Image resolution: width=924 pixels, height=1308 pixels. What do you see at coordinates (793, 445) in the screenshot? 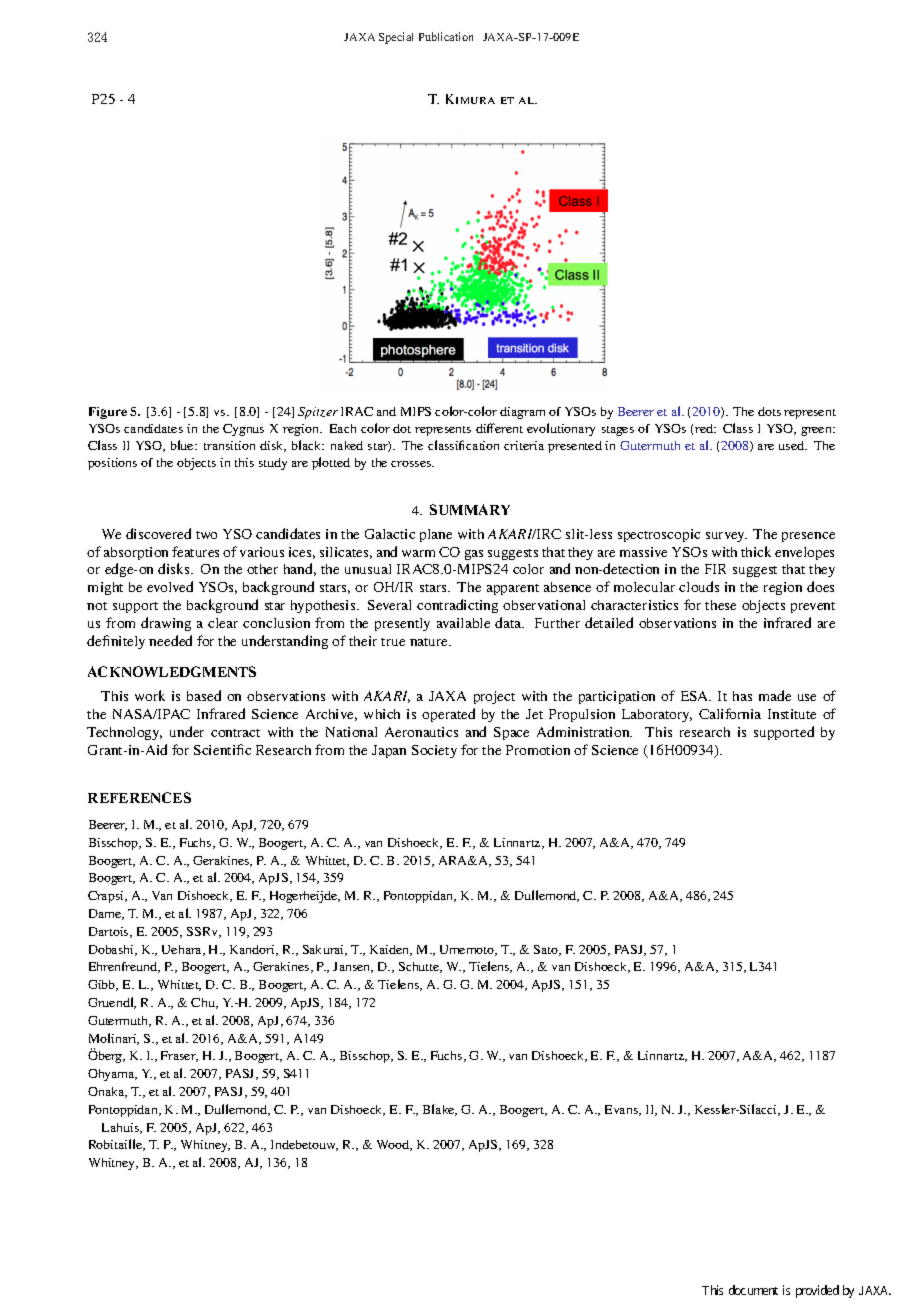
I see `used` at bounding box center [793, 445].
